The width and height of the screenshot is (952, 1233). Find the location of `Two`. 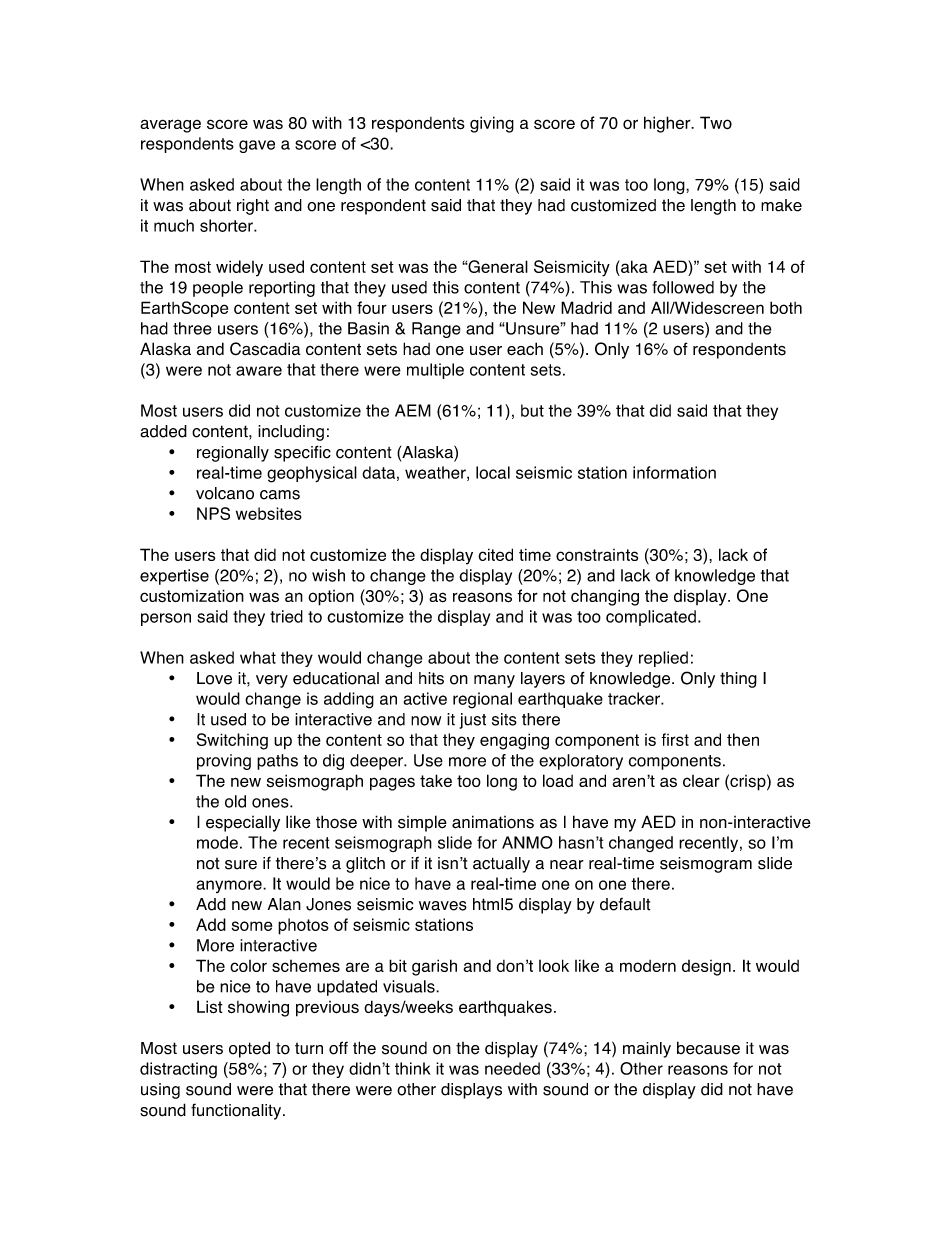

Two is located at coordinates (716, 122).
